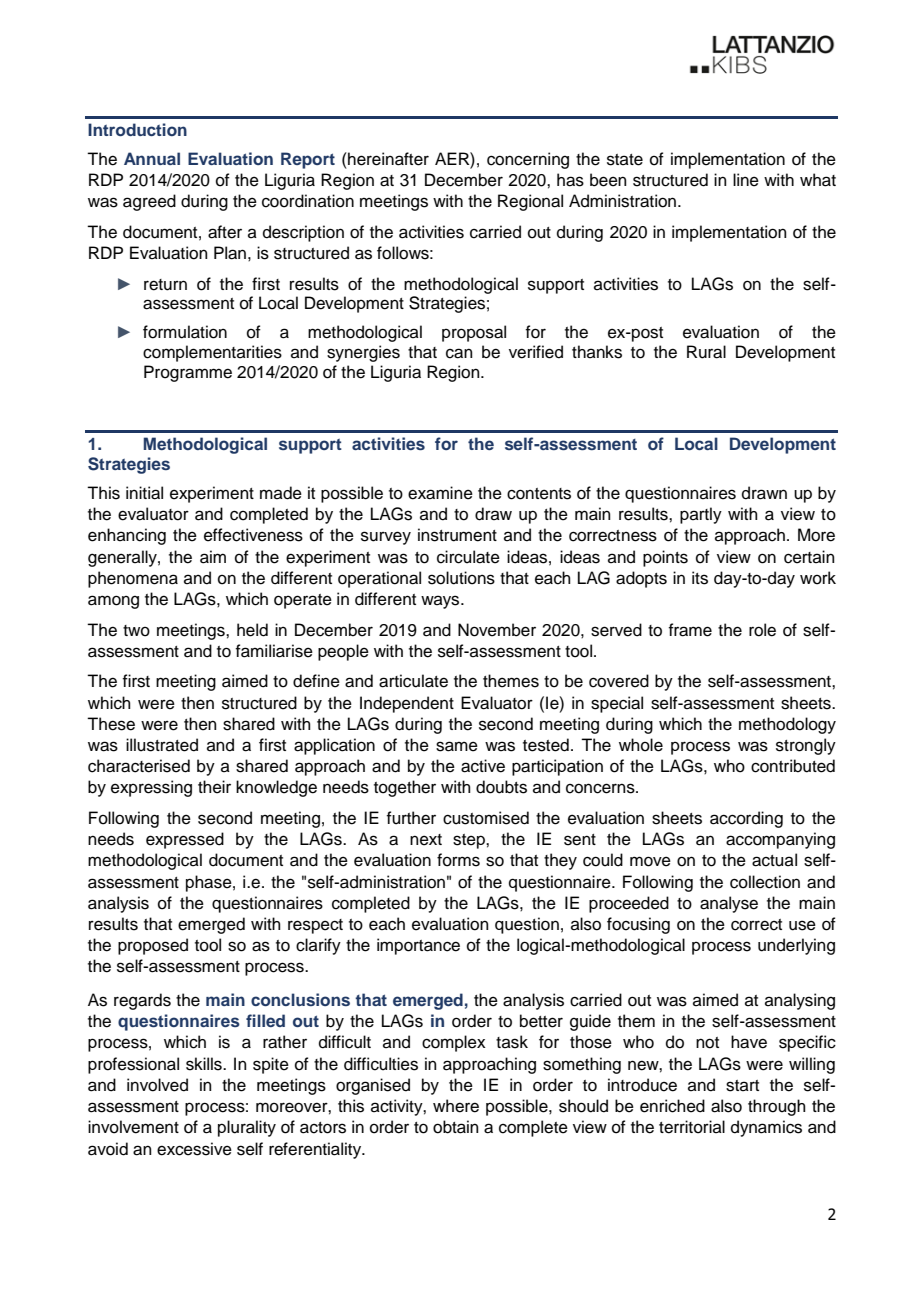 The width and height of the image is (924, 1308). What do you see at coordinates (746, 180) in the image?
I see `line` at bounding box center [746, 180].
